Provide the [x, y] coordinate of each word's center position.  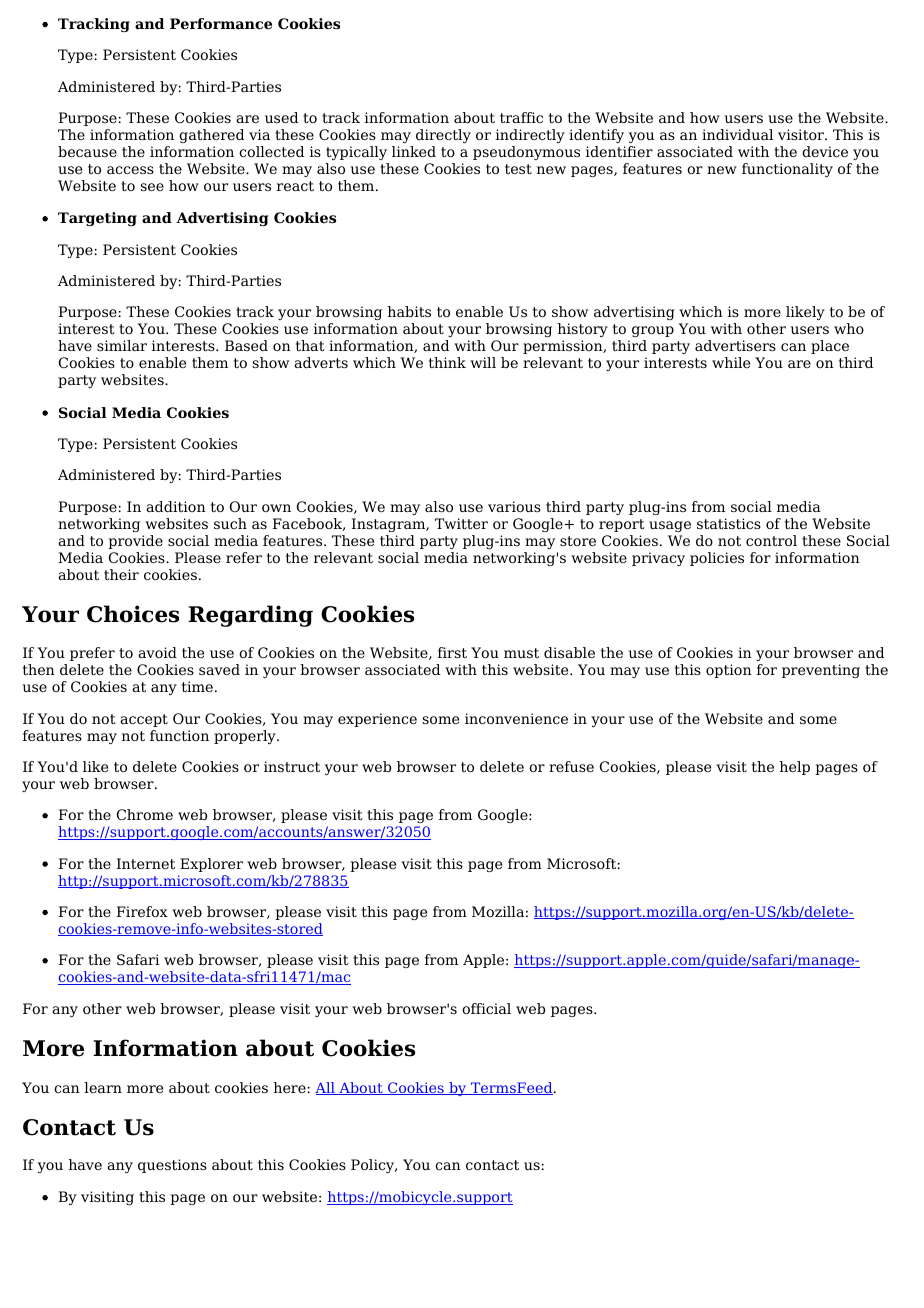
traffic [521, 117]
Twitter [461, 523]
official [486, 1008]
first [452, 652]
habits [409, 311]
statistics [729, 523]
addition [176, 506]
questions [172, 1166]
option [729, 671]
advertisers [735, 345]
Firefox [142, 911]
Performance [221, 23]
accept [144, 720]
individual [737, 134]
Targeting [97, 219]
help [795, 768]
